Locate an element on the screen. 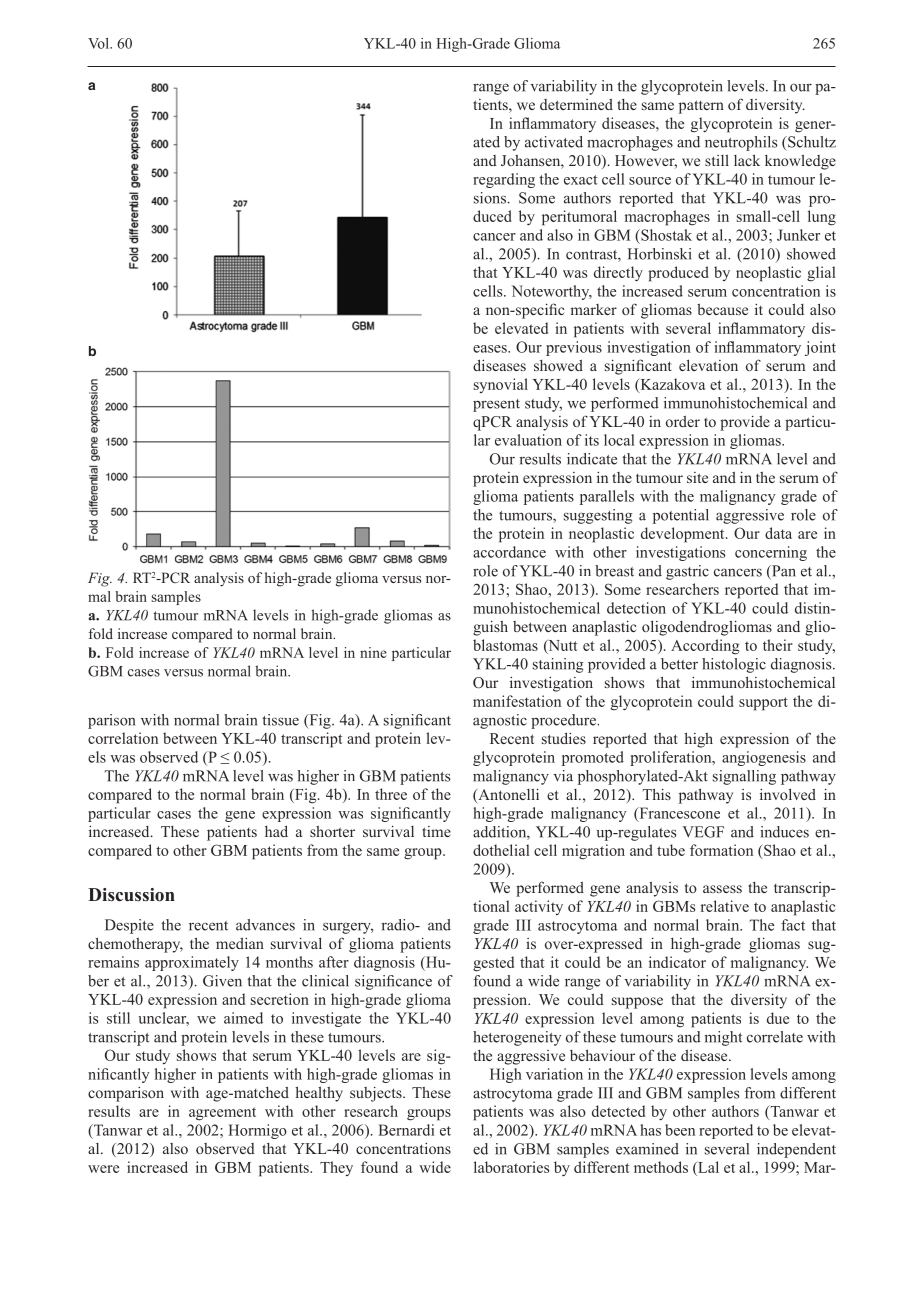 The width and height of the screenshot is (924, 1308). Discussion is located at coordinates (131, 895).
